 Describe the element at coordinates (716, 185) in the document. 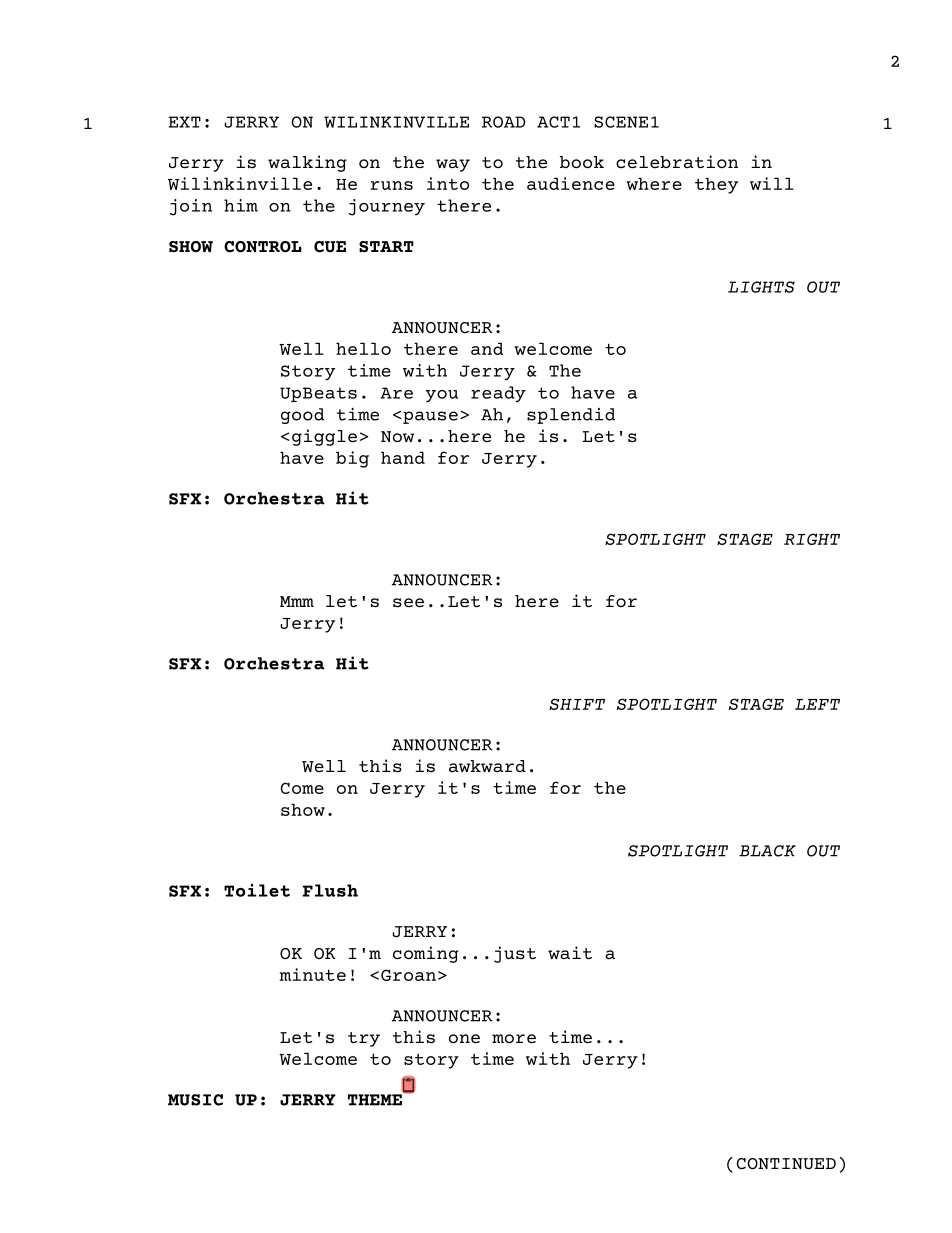

I see `they` at that location.
